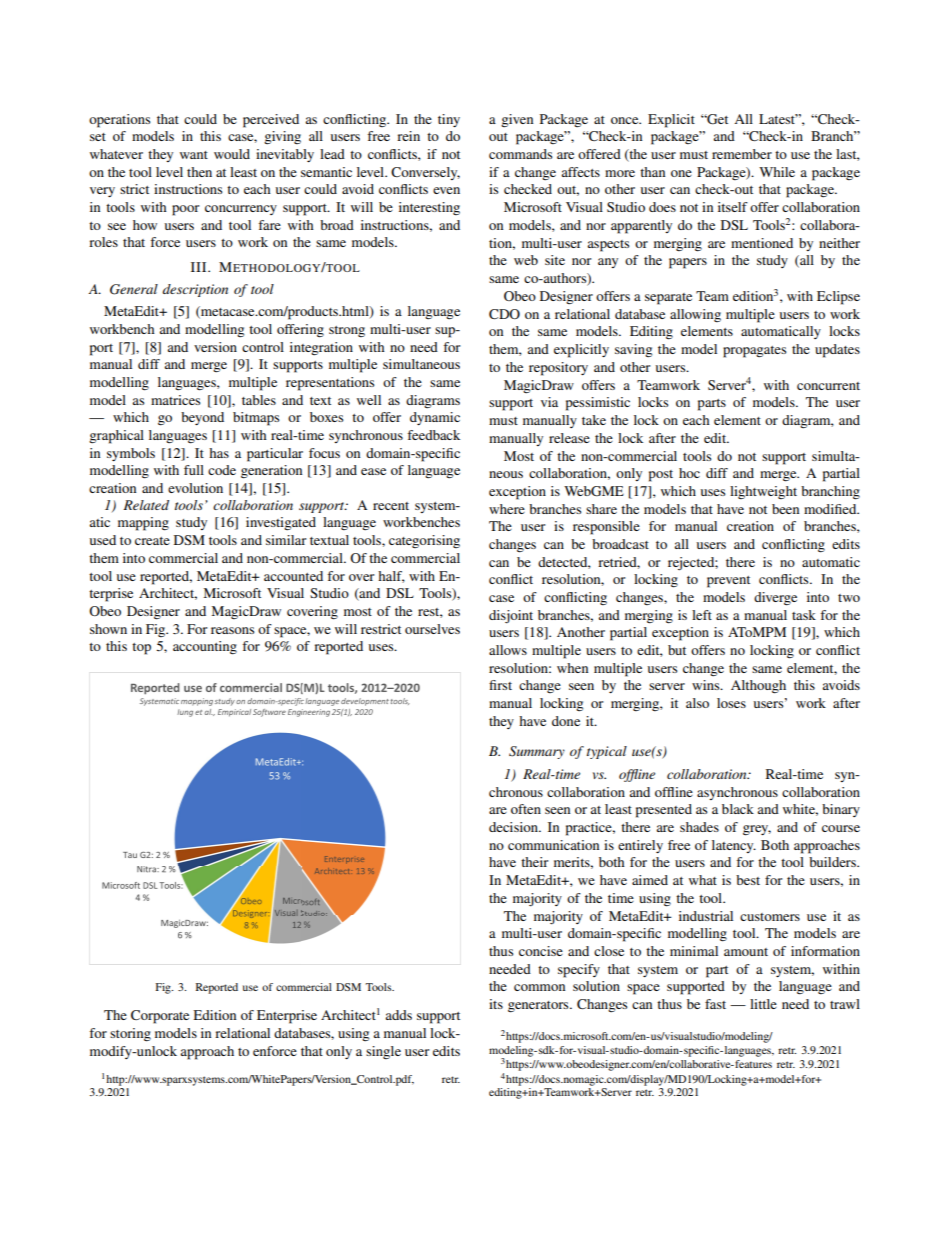 Image resolution: width=952 pixels, height=1233 pixels. Describe the element at coordinates (520, 154) in the screenshot. I see `commands` at that location.
